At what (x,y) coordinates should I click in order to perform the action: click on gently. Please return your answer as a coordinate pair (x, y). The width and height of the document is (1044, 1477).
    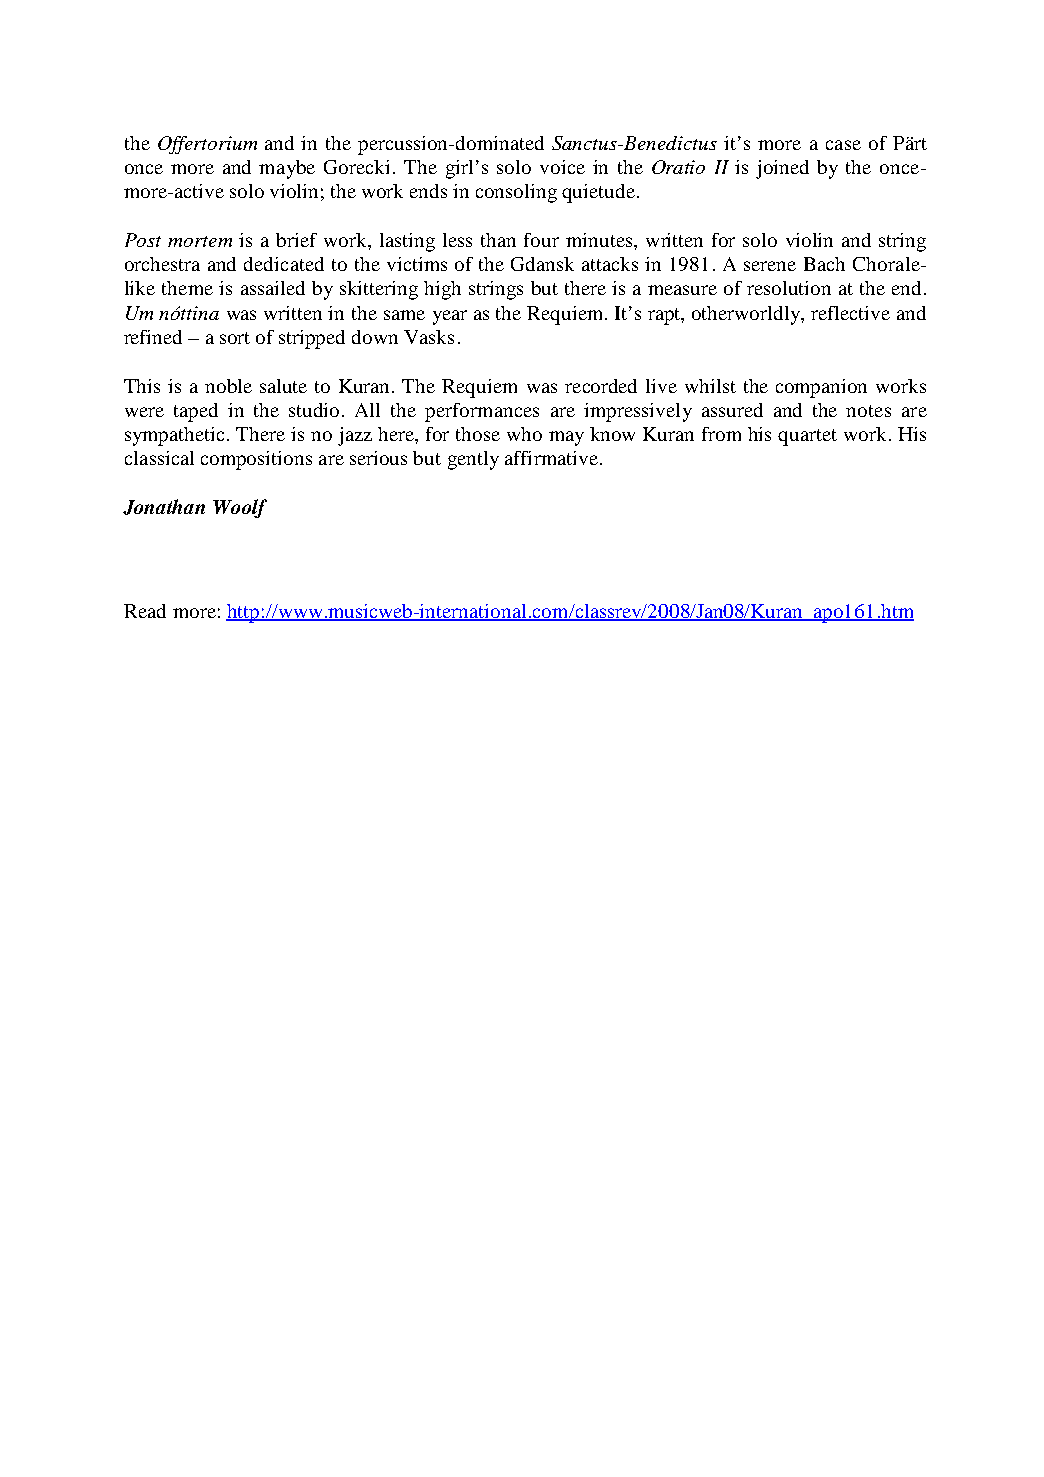
    Looking at the image, I should click on (473, 460).
